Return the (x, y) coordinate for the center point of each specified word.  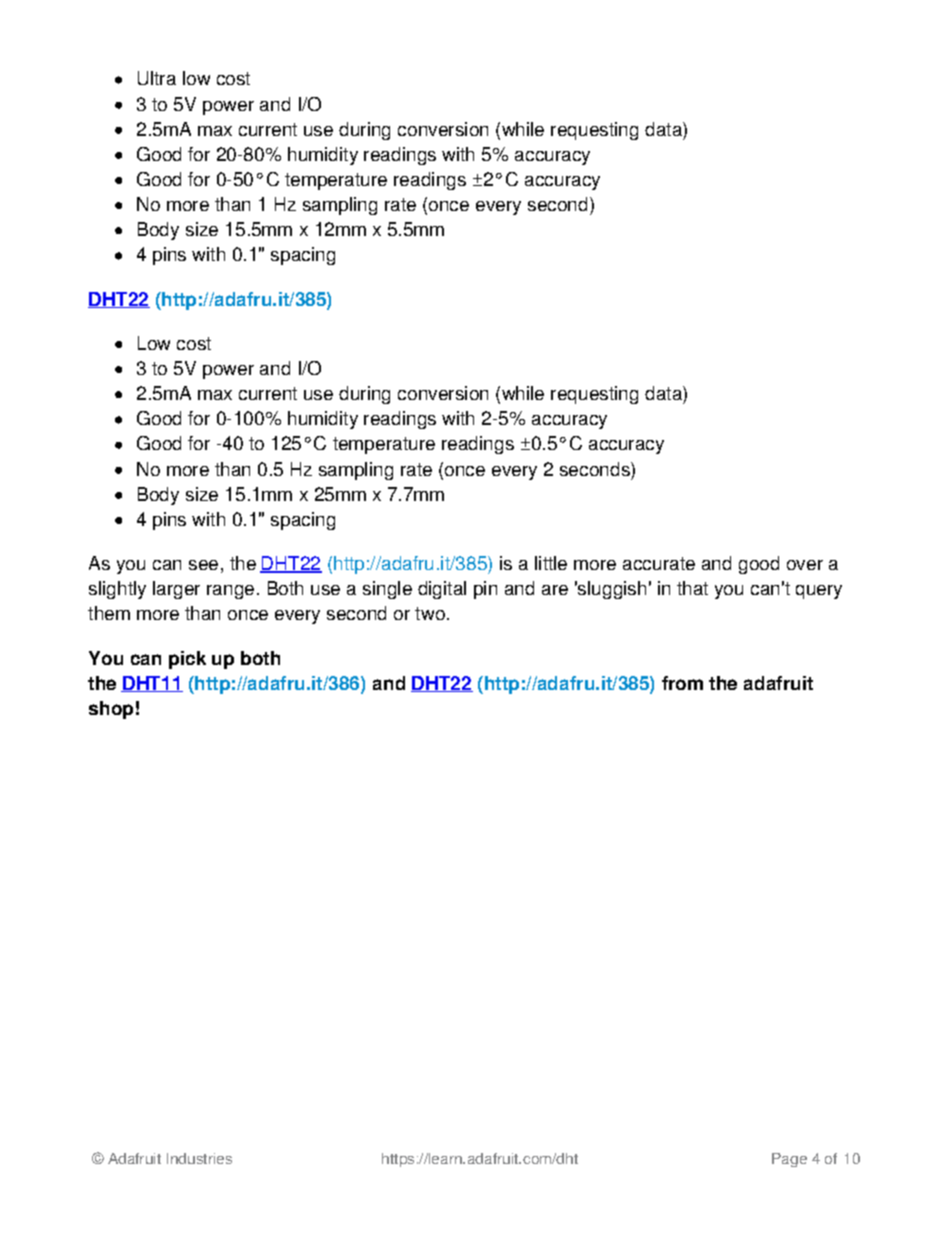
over (805, 565)
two (430, 613)
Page (789, 1160)
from (682, 683)
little (551, 563)
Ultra (157, 78)
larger (176, 590)
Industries (199, 1158)
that (692, 588)
